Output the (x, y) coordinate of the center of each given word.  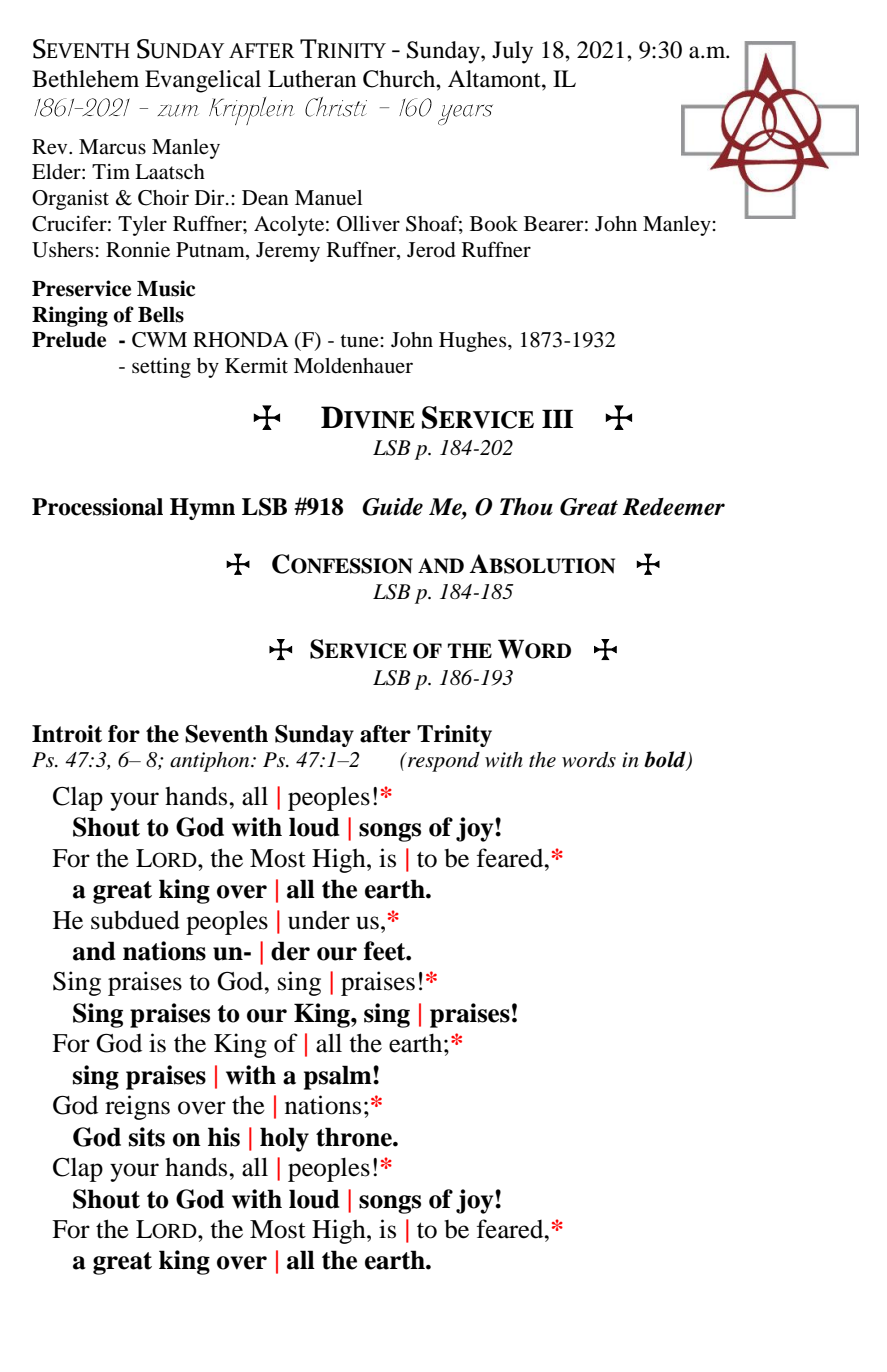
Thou (526, 507)
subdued (135, 920)
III (557, 418)
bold (666, 760)
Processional (97, 507)
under (319, 920)
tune (359, 341)
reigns (137, 1107)
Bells (161, 315)
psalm (339, 1077)
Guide (392, 507)
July (512, 52)
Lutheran (312, 79)
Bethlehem (85, 79)
